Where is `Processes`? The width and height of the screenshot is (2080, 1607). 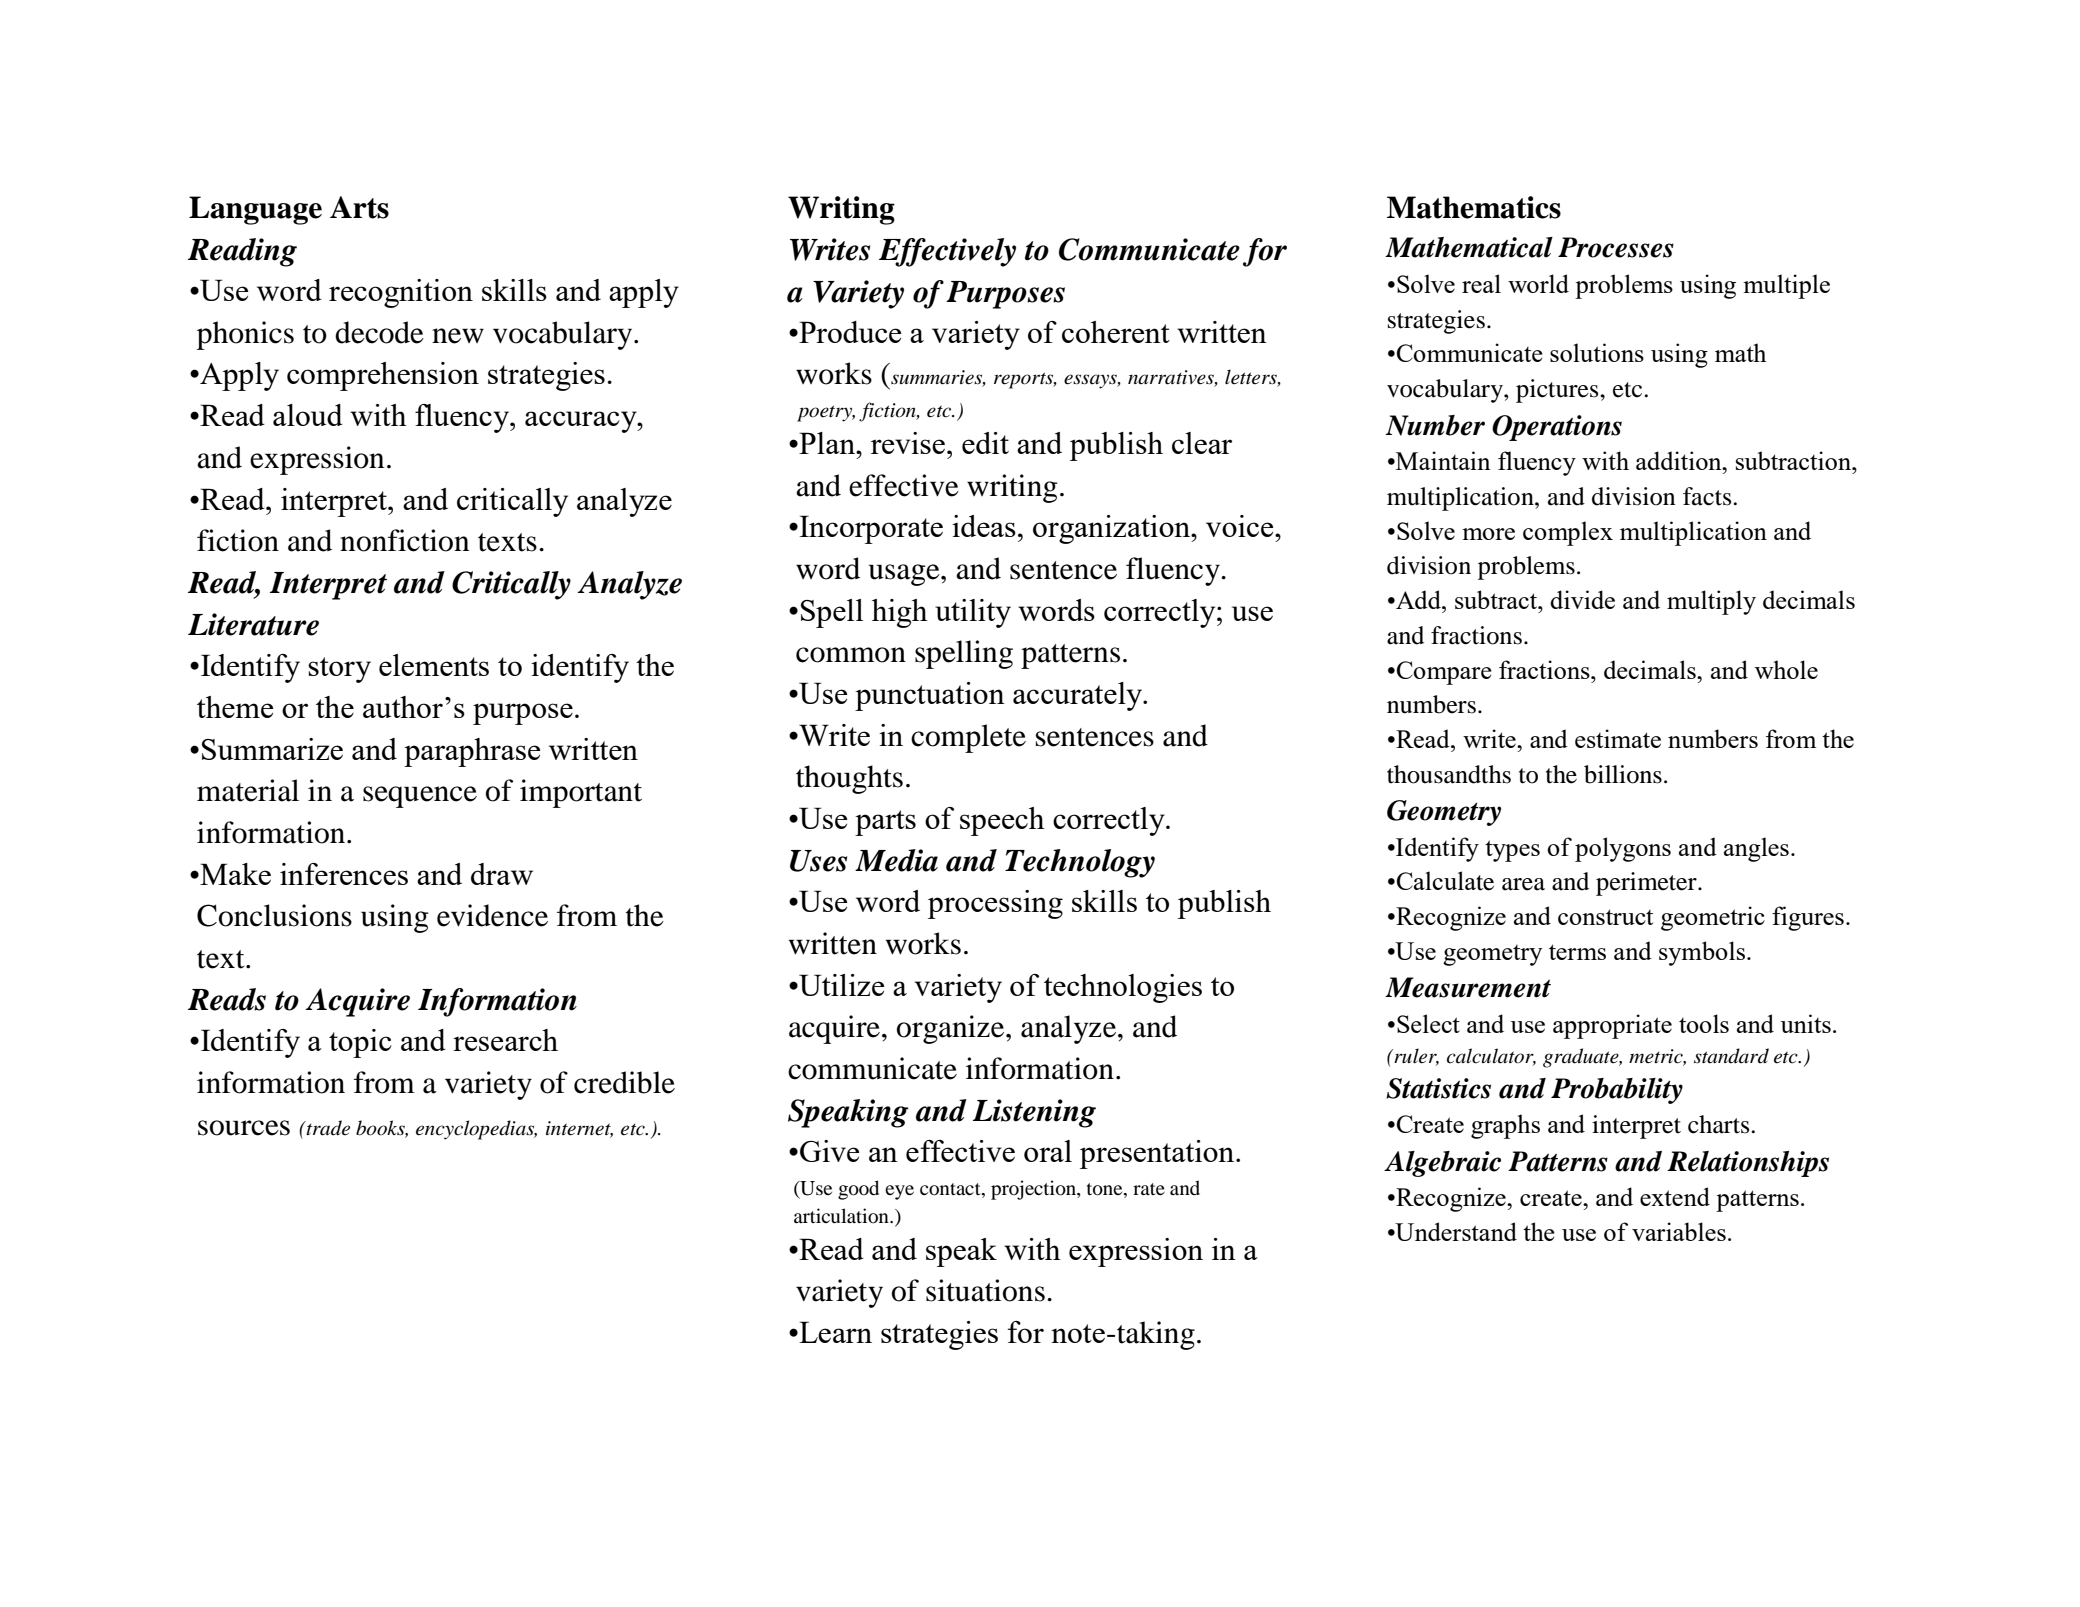 Processes is located at coordinates (1616, 247).
